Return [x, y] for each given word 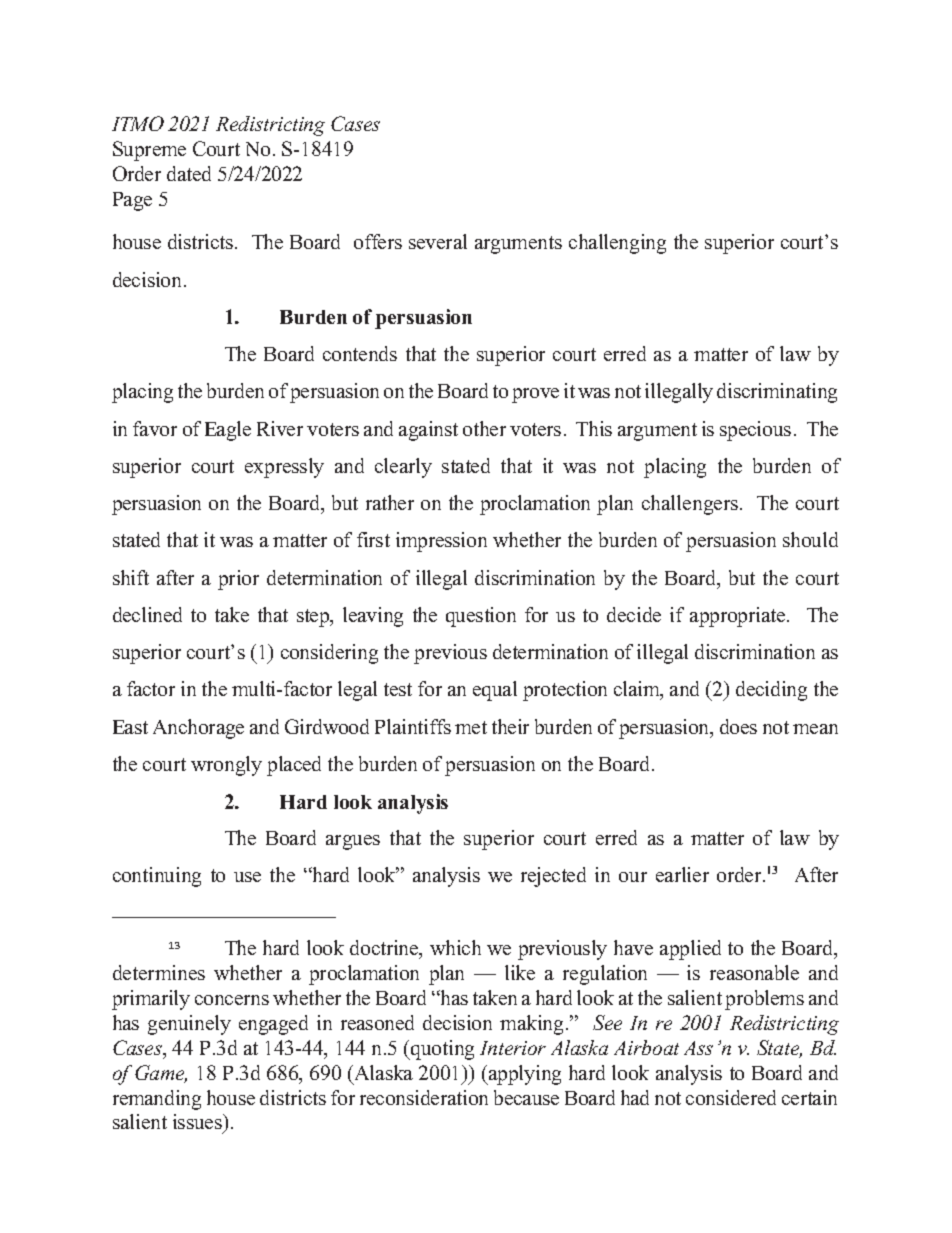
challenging [617, 244]
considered [731, 1097]
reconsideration [424, 1097]
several [438, 241]
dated [189, 173]
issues [198, 1123]
